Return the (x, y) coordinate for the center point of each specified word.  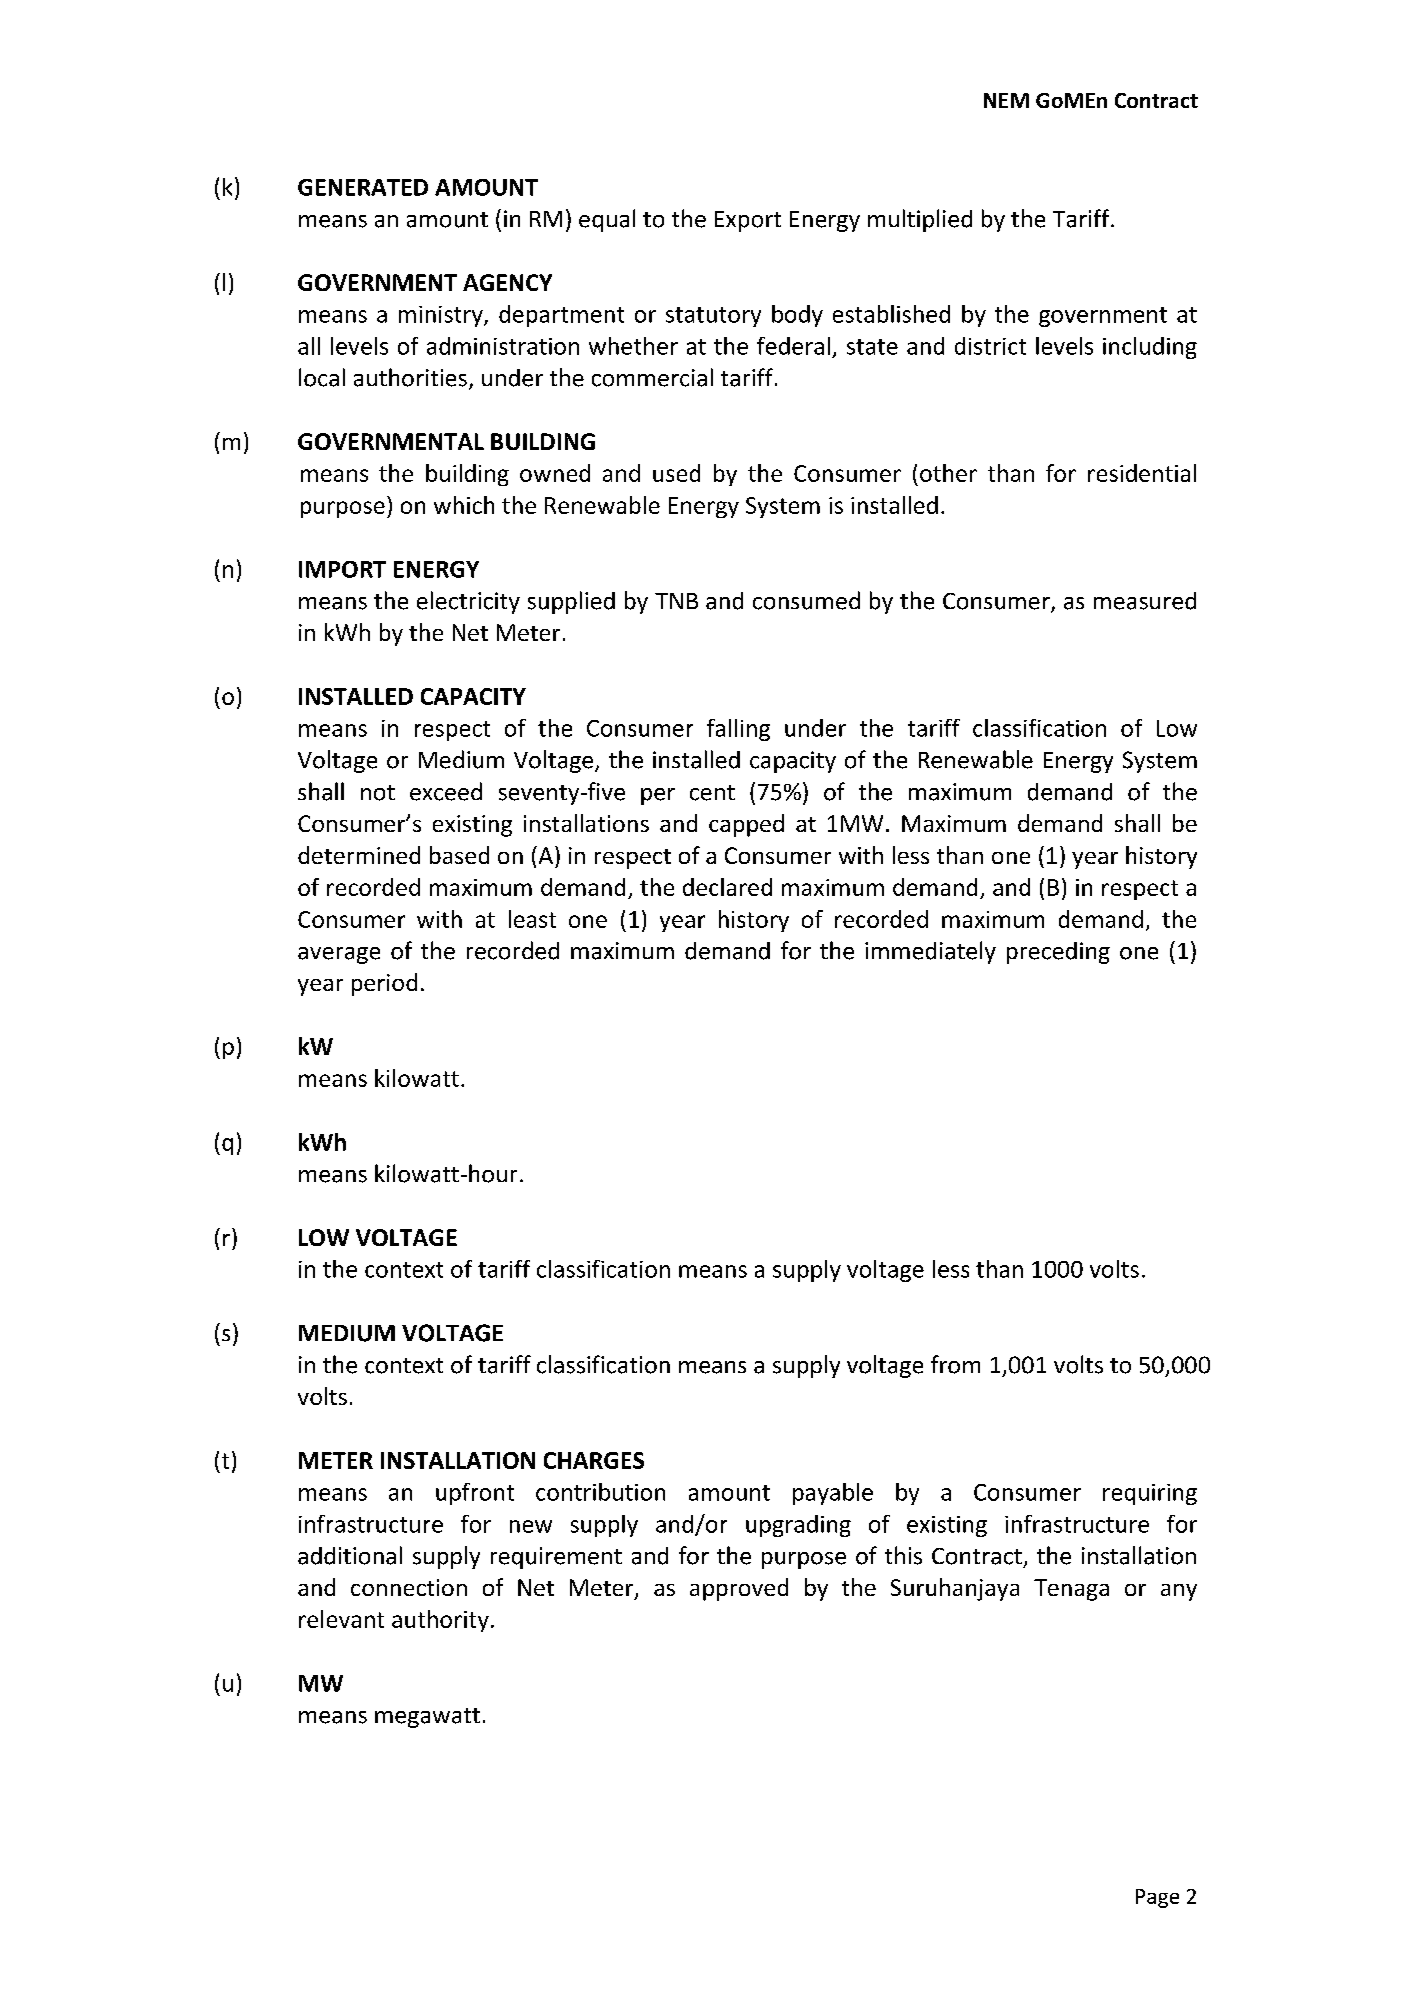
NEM (1006, 100)
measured (1145, 601)
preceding (1058, 953)
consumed (806, 600)
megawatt (427, 1718)
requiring (1150, 1494)
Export (748, 221)
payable (833, 1494)
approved (739, 1589)
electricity (468, 602)
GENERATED (363, 187)
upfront (475, 1494)
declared (727, 887)
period (384, 984)
